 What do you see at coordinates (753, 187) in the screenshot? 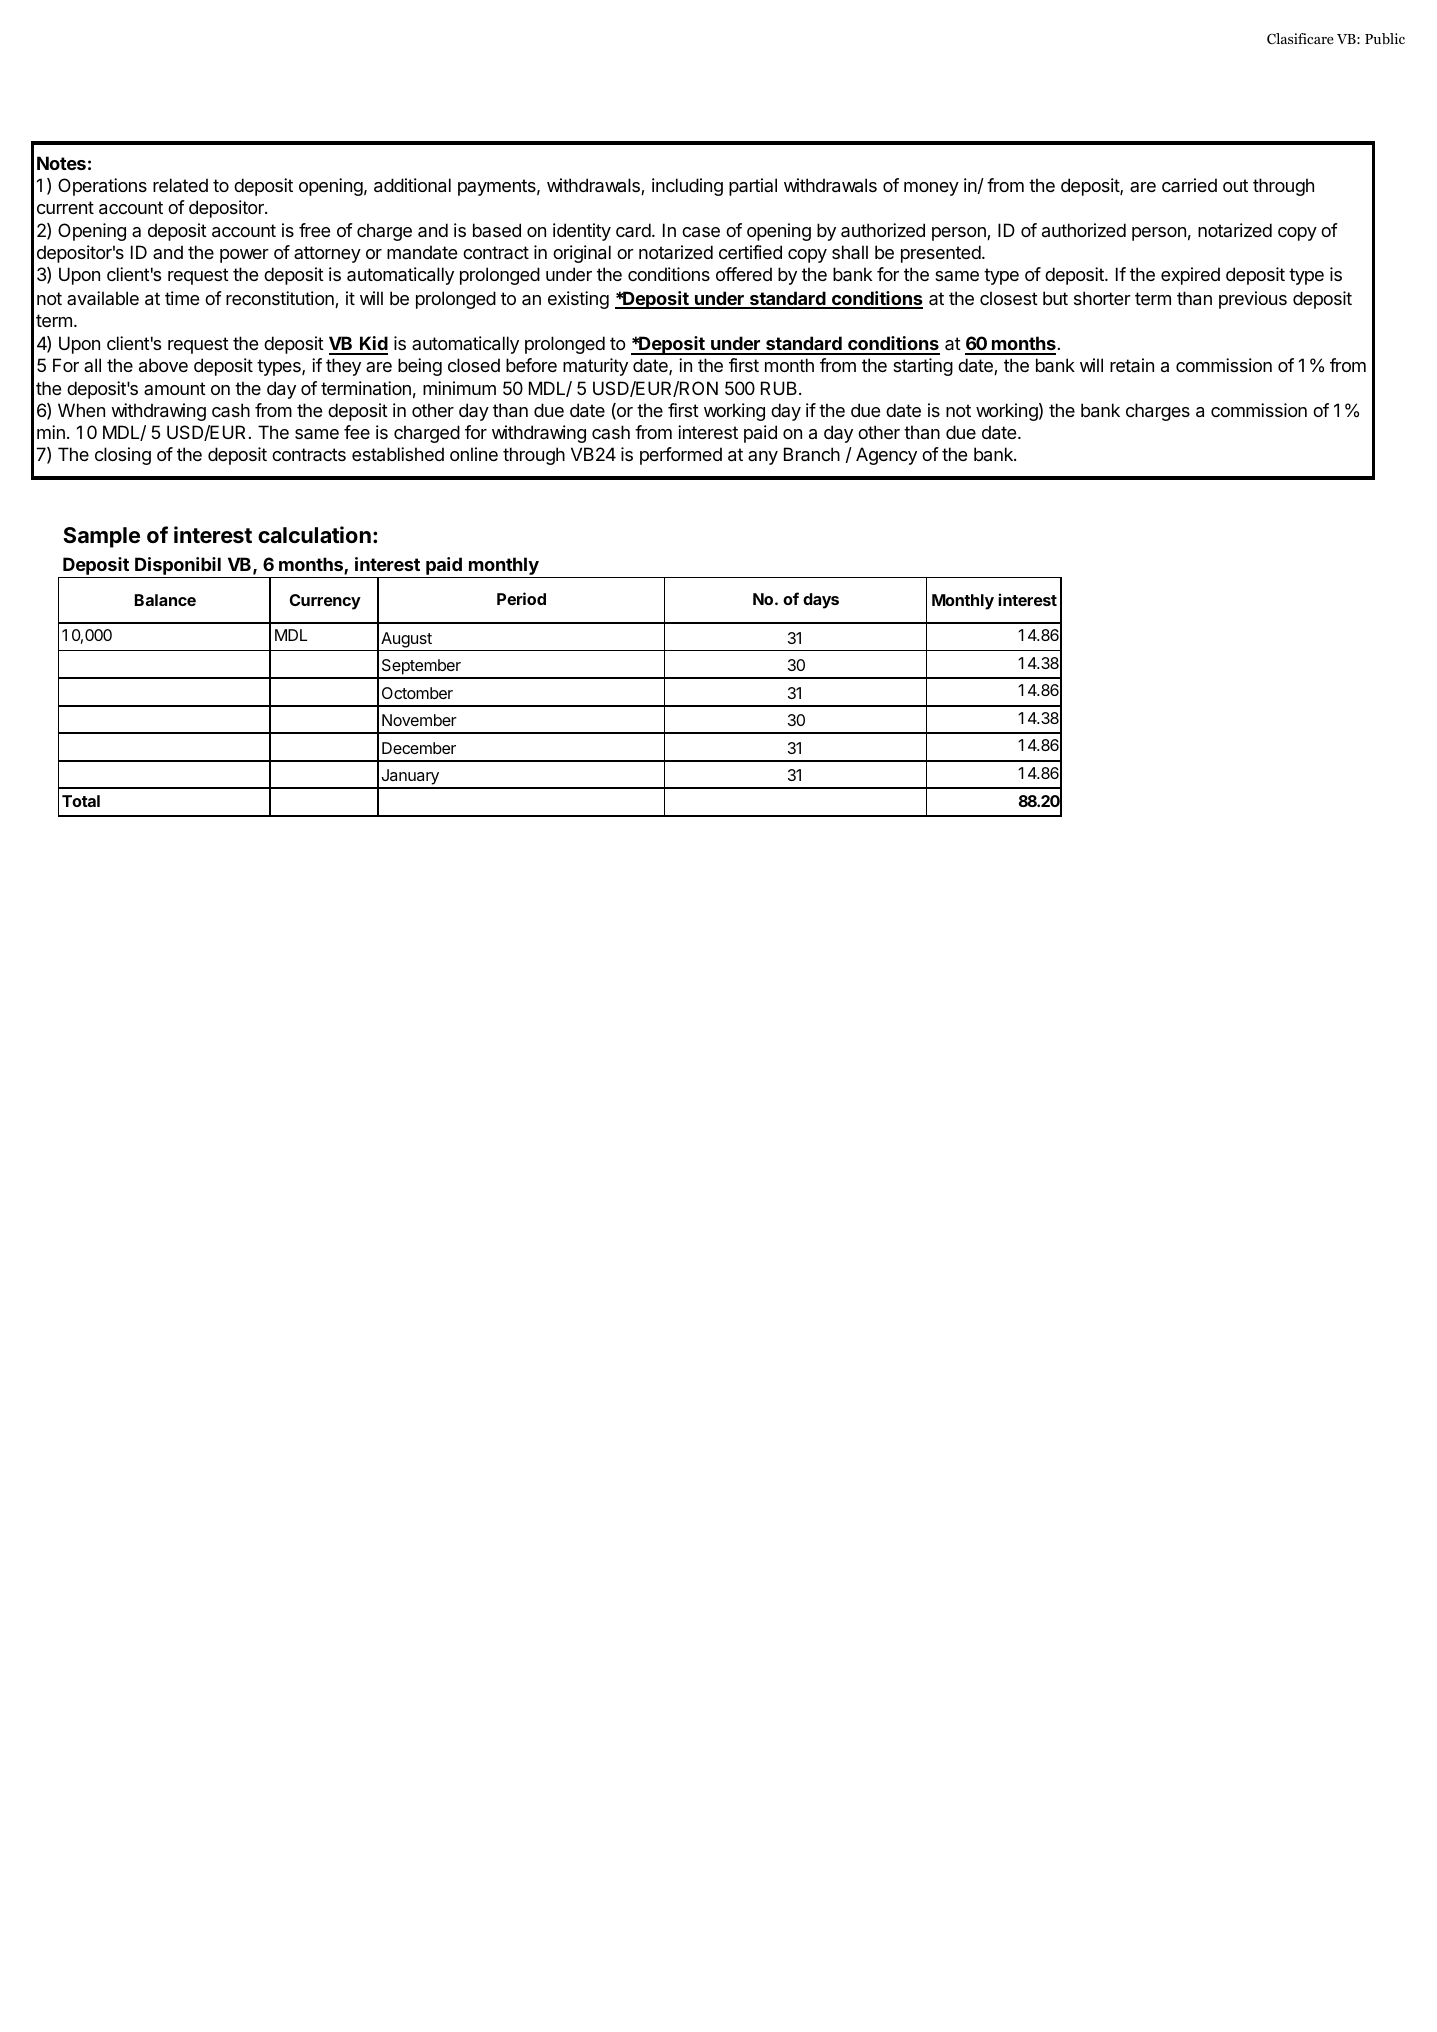
I see `partial` at bounding box center [753, 187].
